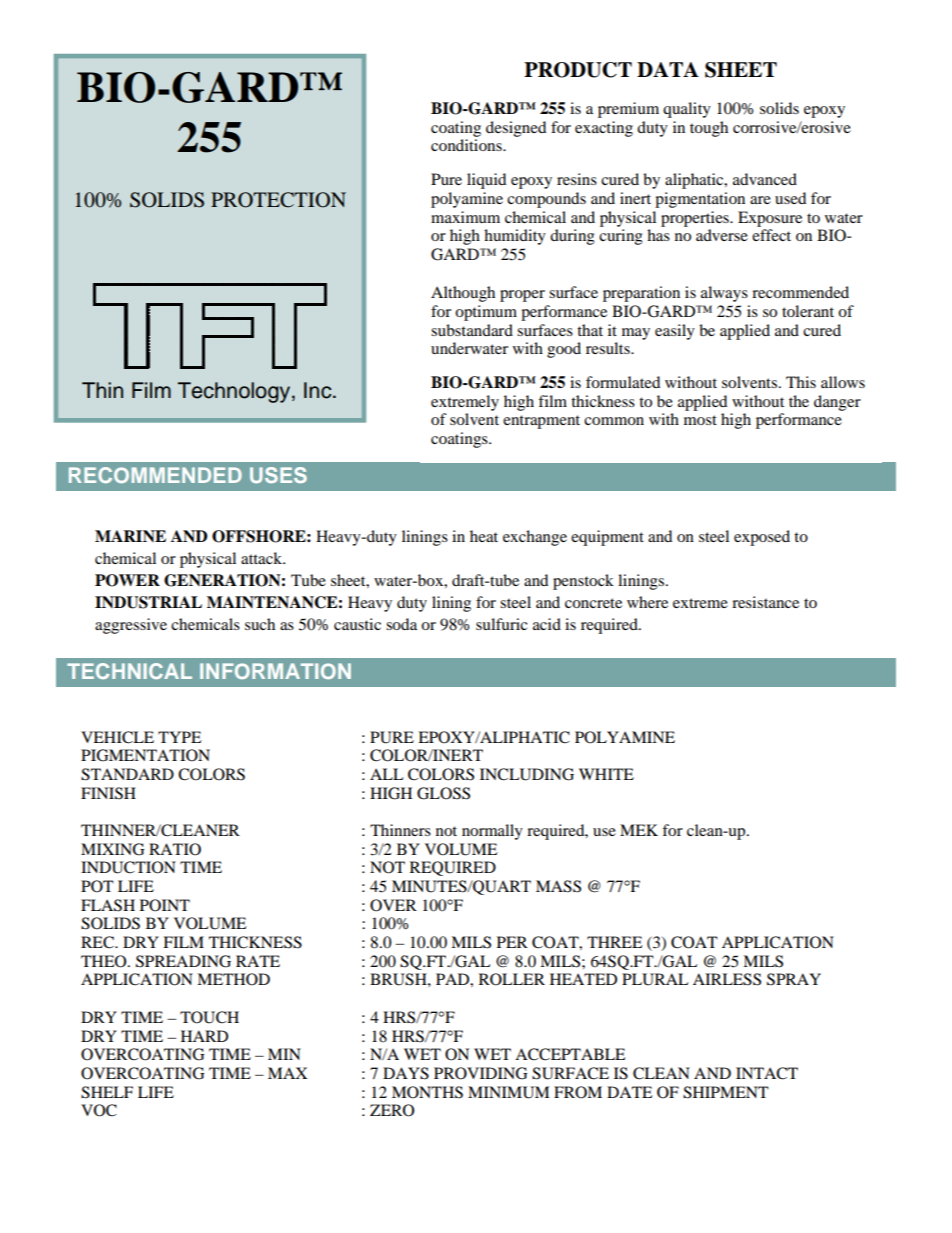 The image size is (952, 1233). I want to click on exposed, so click(762, 538).
